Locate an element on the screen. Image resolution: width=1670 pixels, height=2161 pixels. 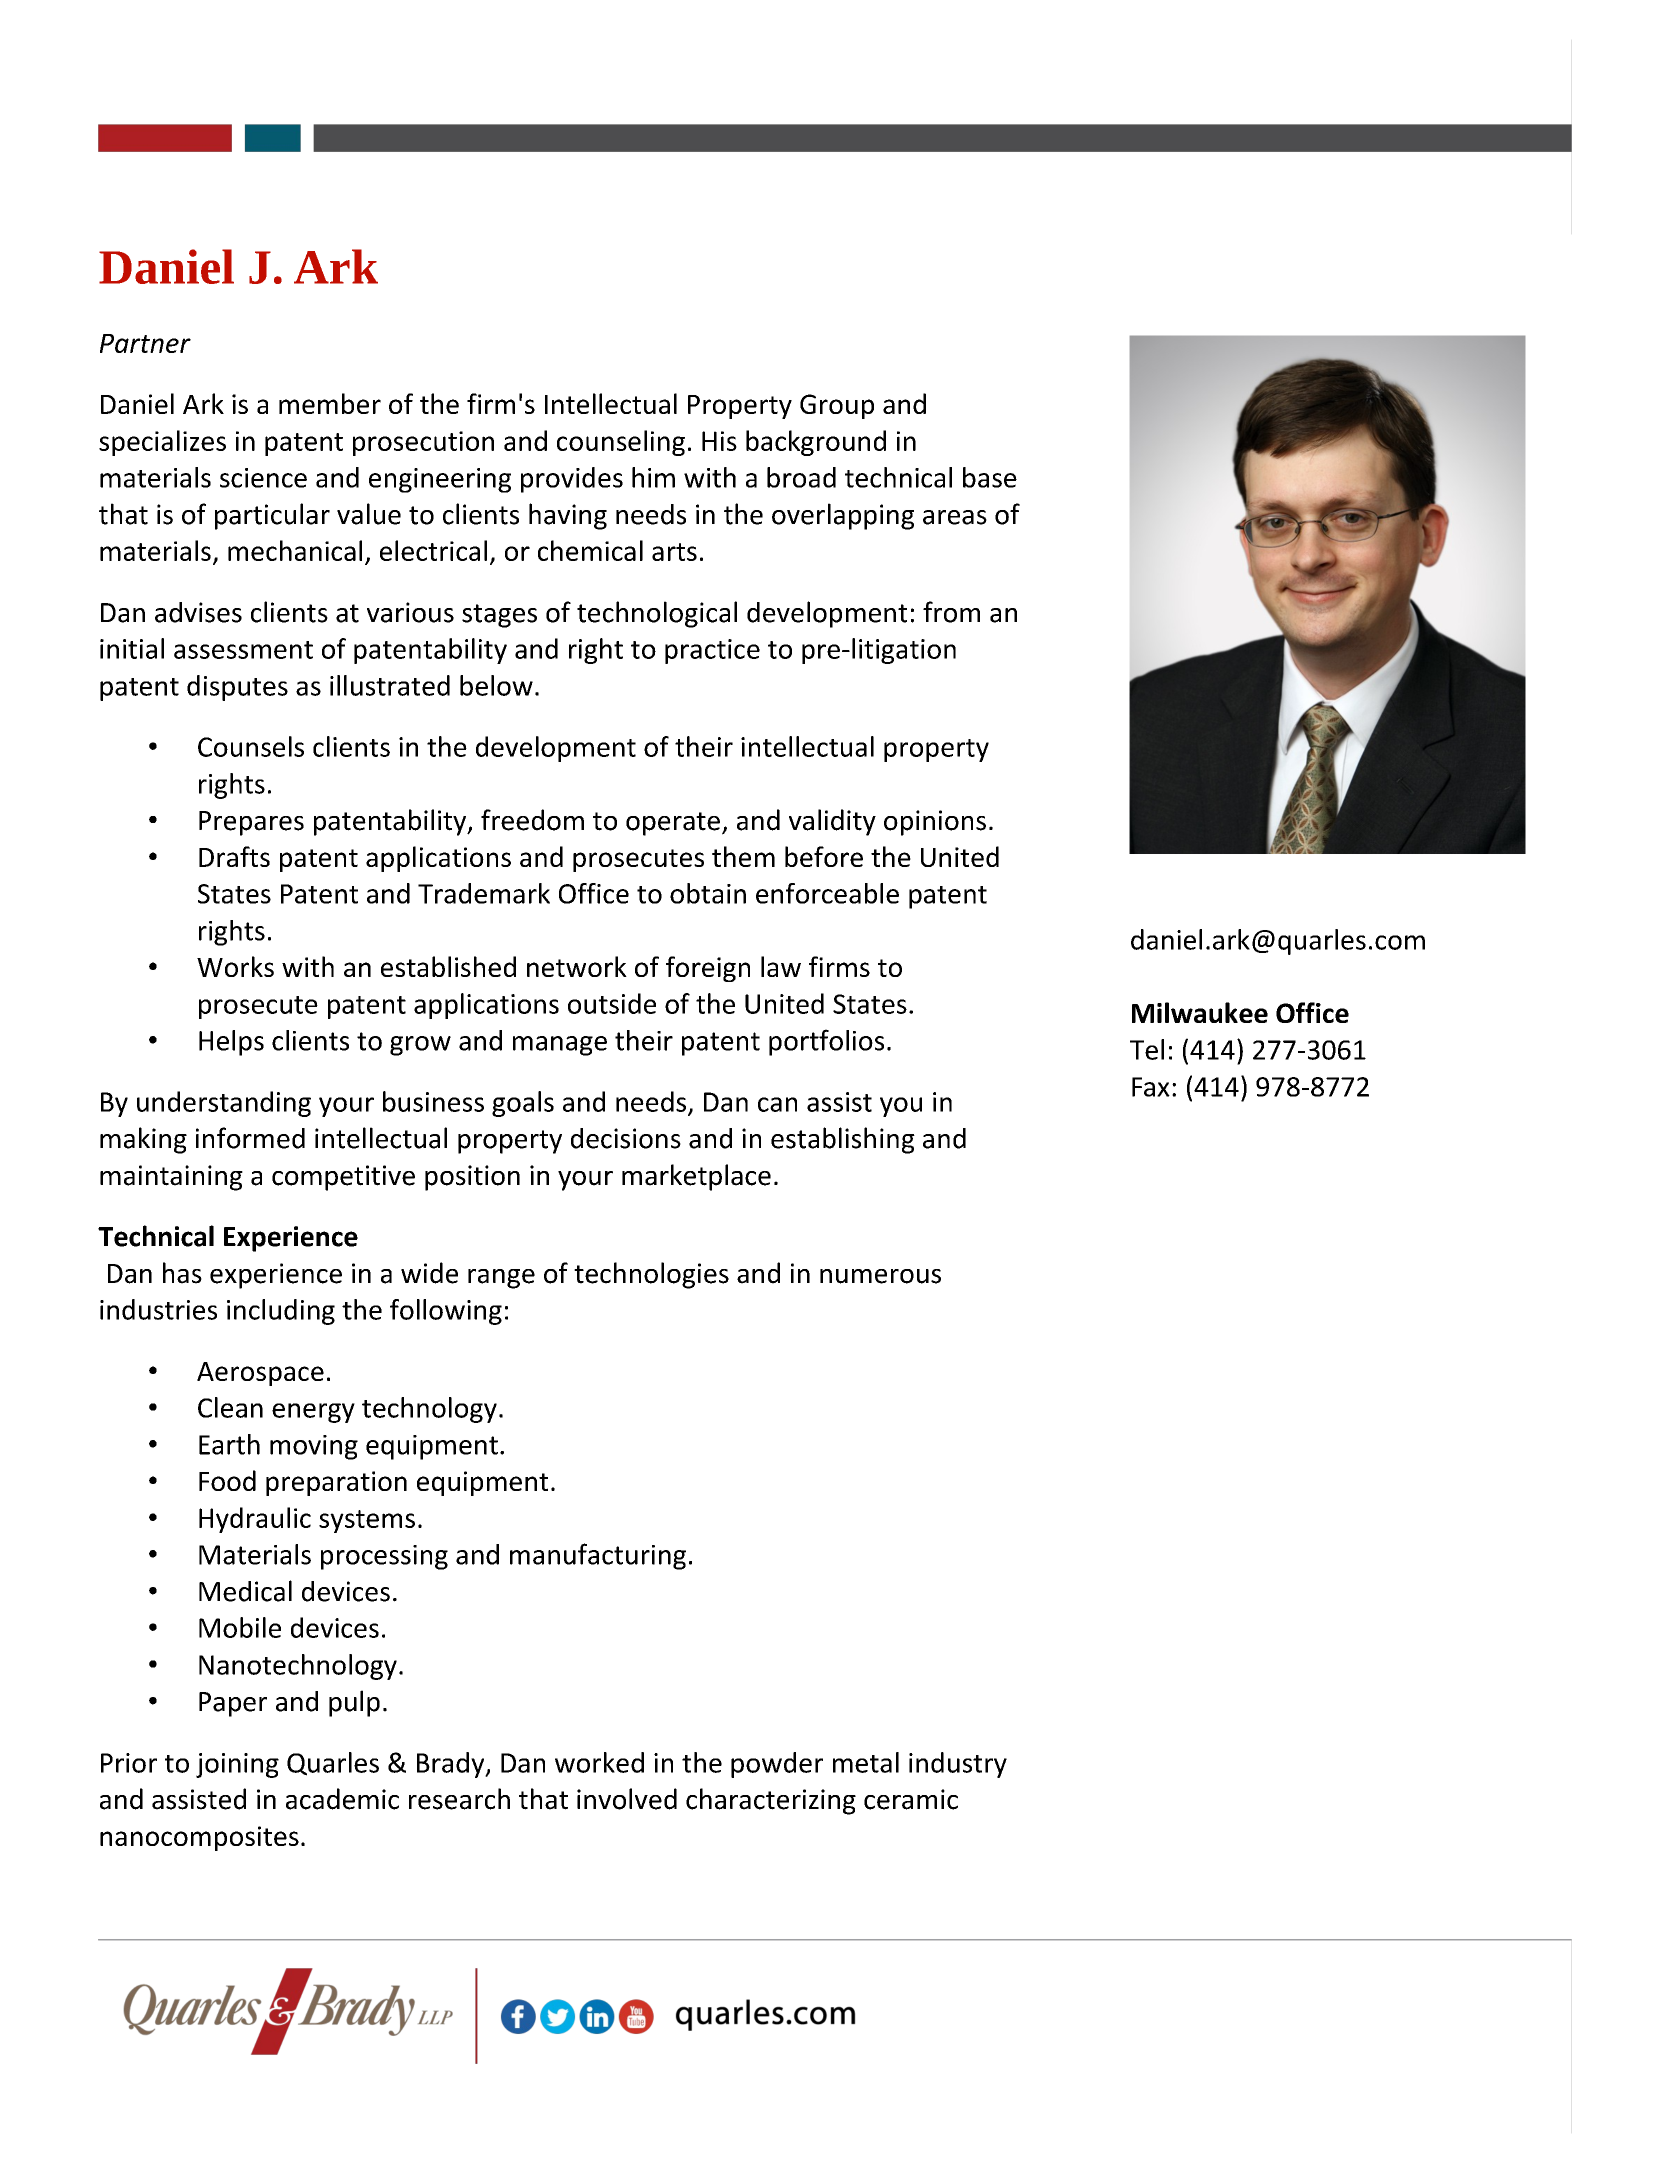
including is located at coordinates (281, 1312).
